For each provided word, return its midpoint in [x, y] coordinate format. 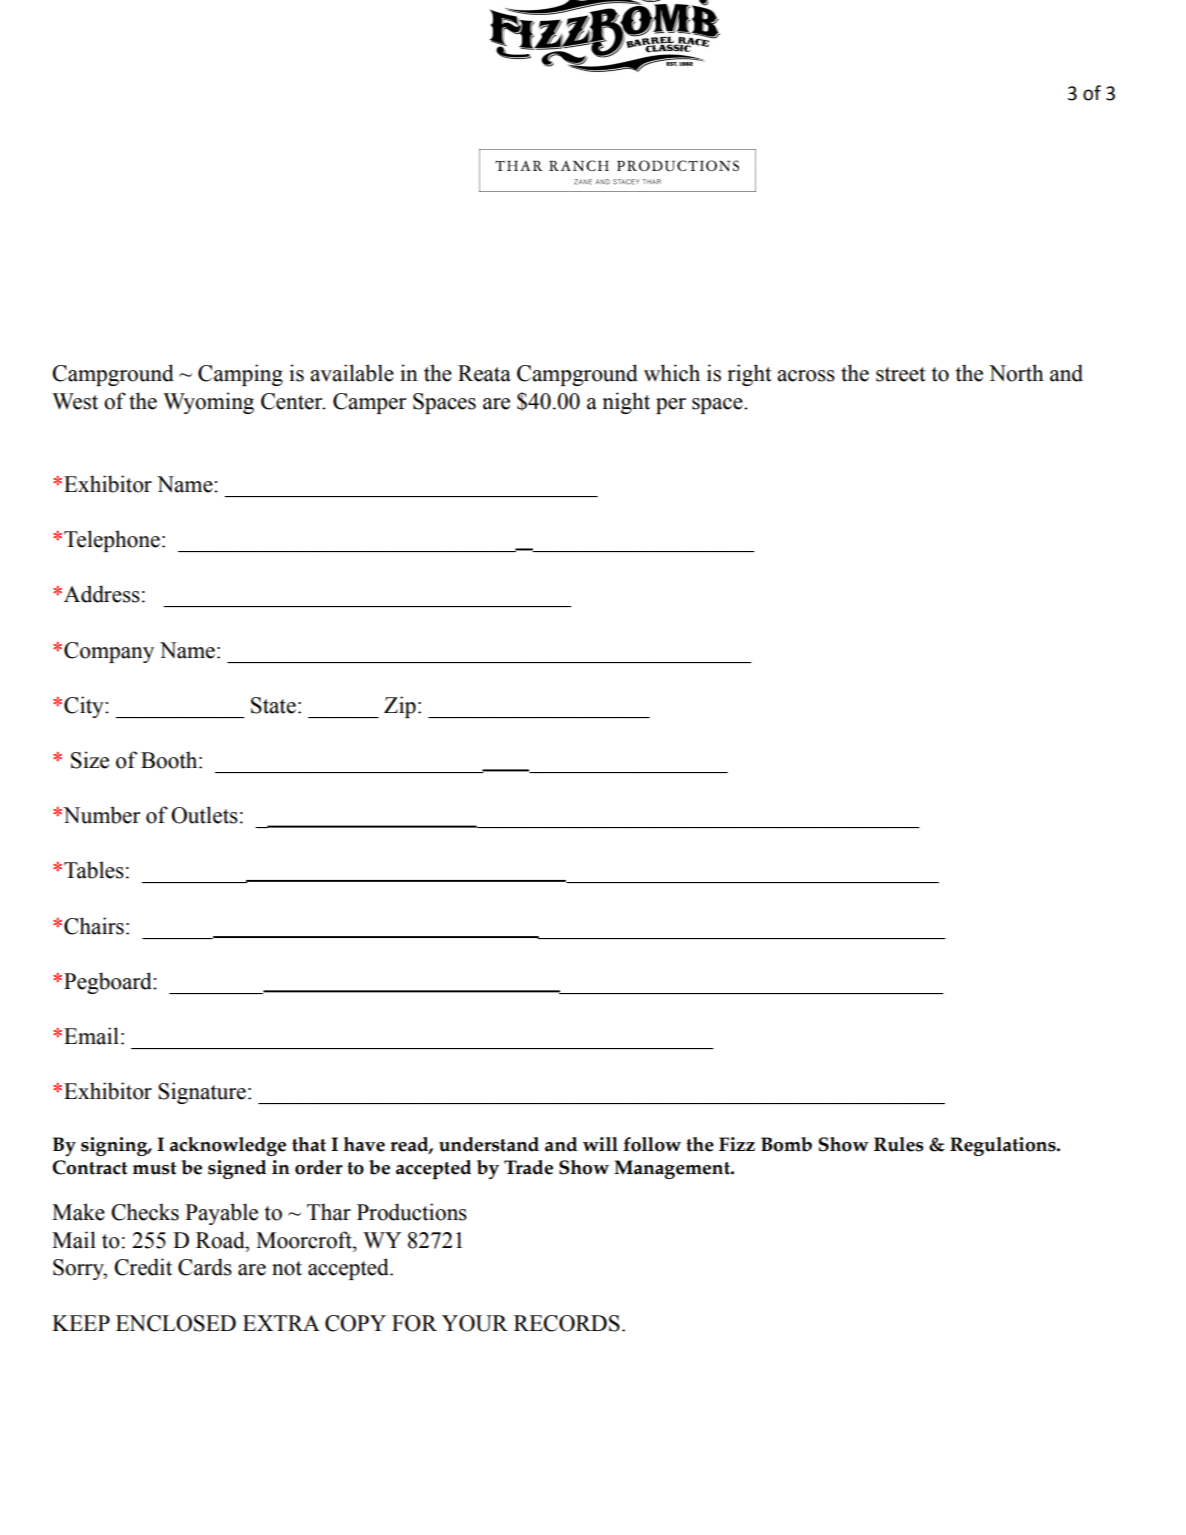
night [626, 403]
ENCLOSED [176, 1323]
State [273, 705]
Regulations [1004, 1146]
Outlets [204, 815]
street [901, 374]
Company [109, 652]
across [806, 376]
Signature [202, 1093]
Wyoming [208, 403]
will [600, 1144]
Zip [400, 707]
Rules [899, 1144]
